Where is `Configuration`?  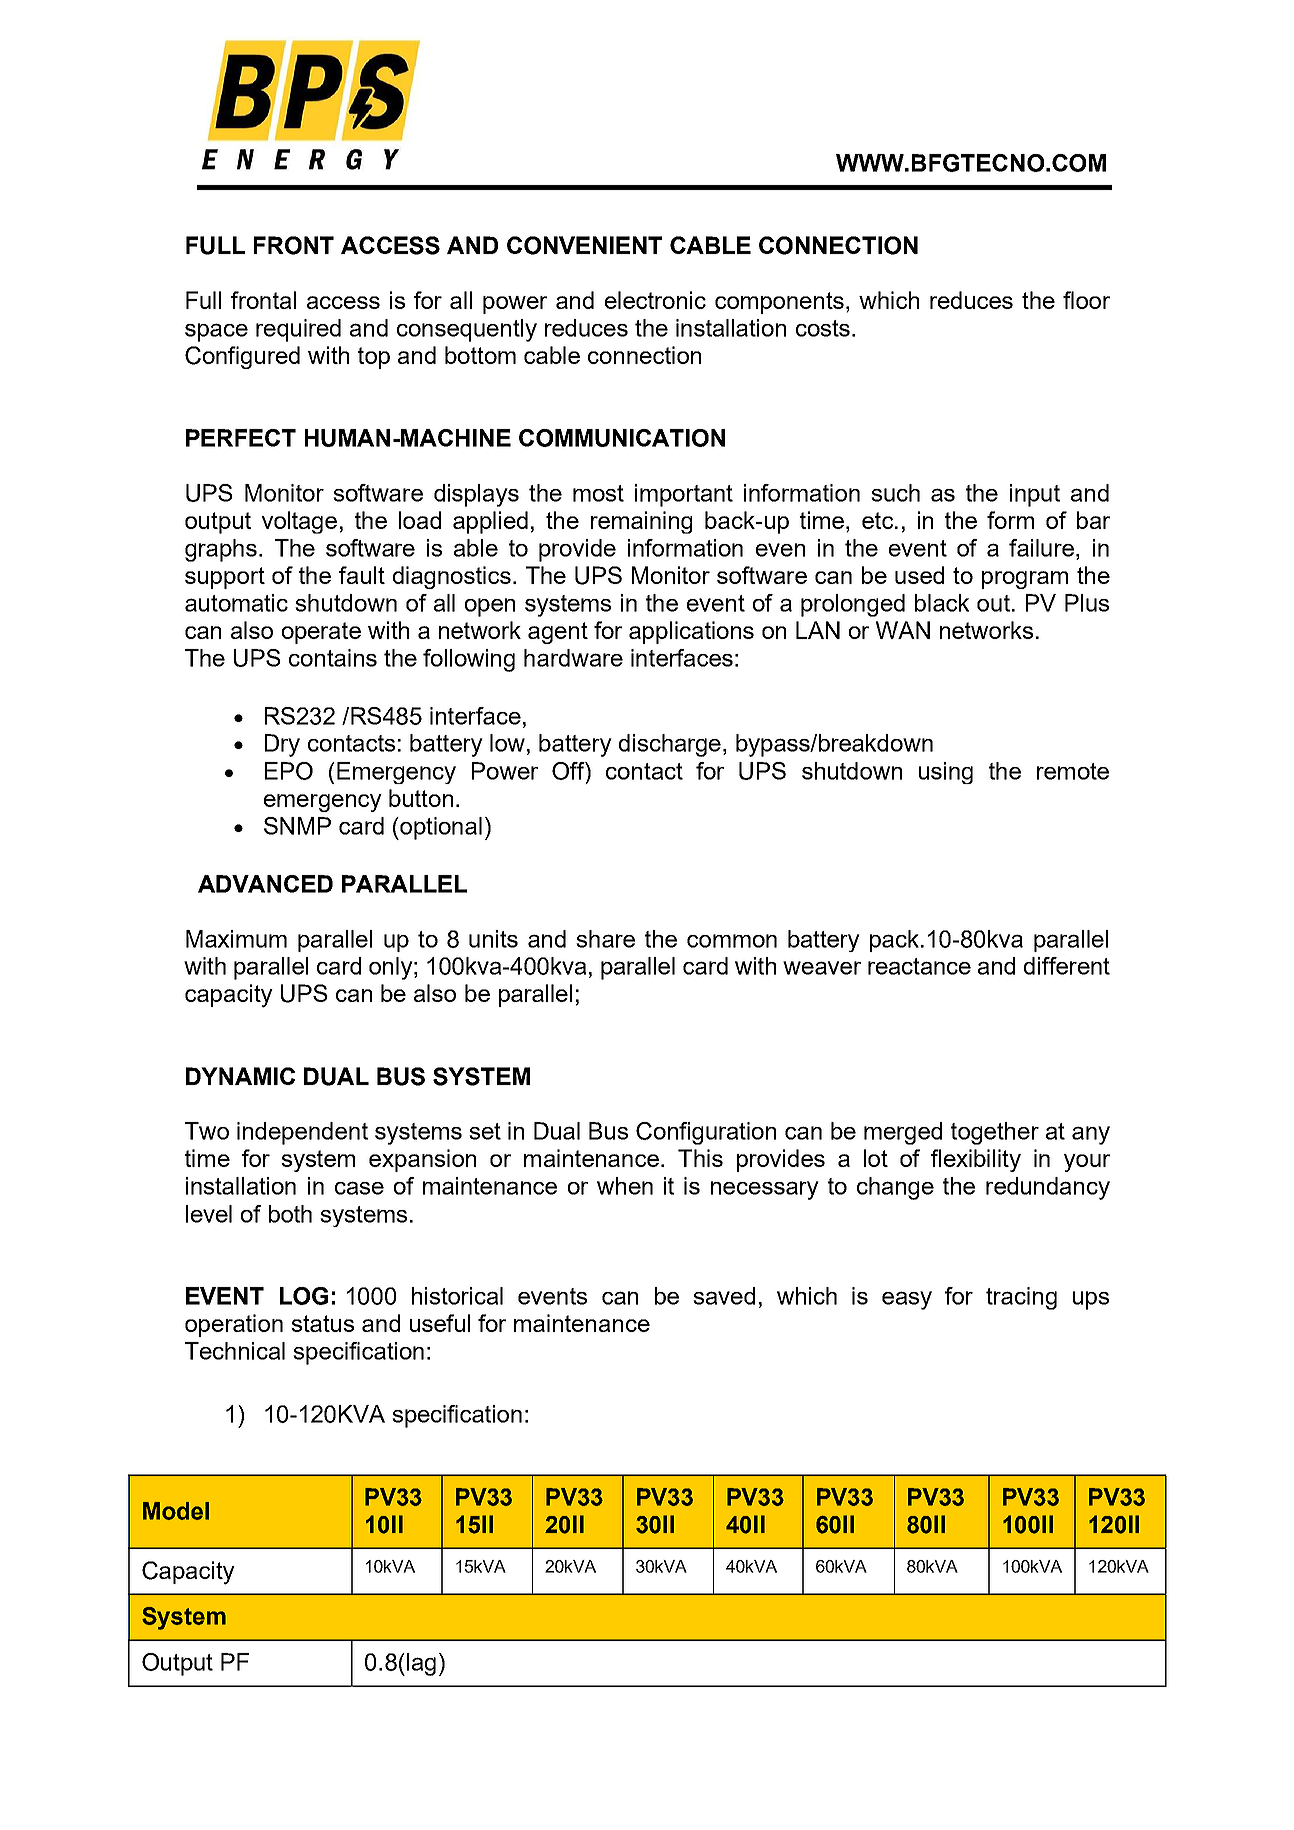 Configuration is located at coordinates (706, 1133).
